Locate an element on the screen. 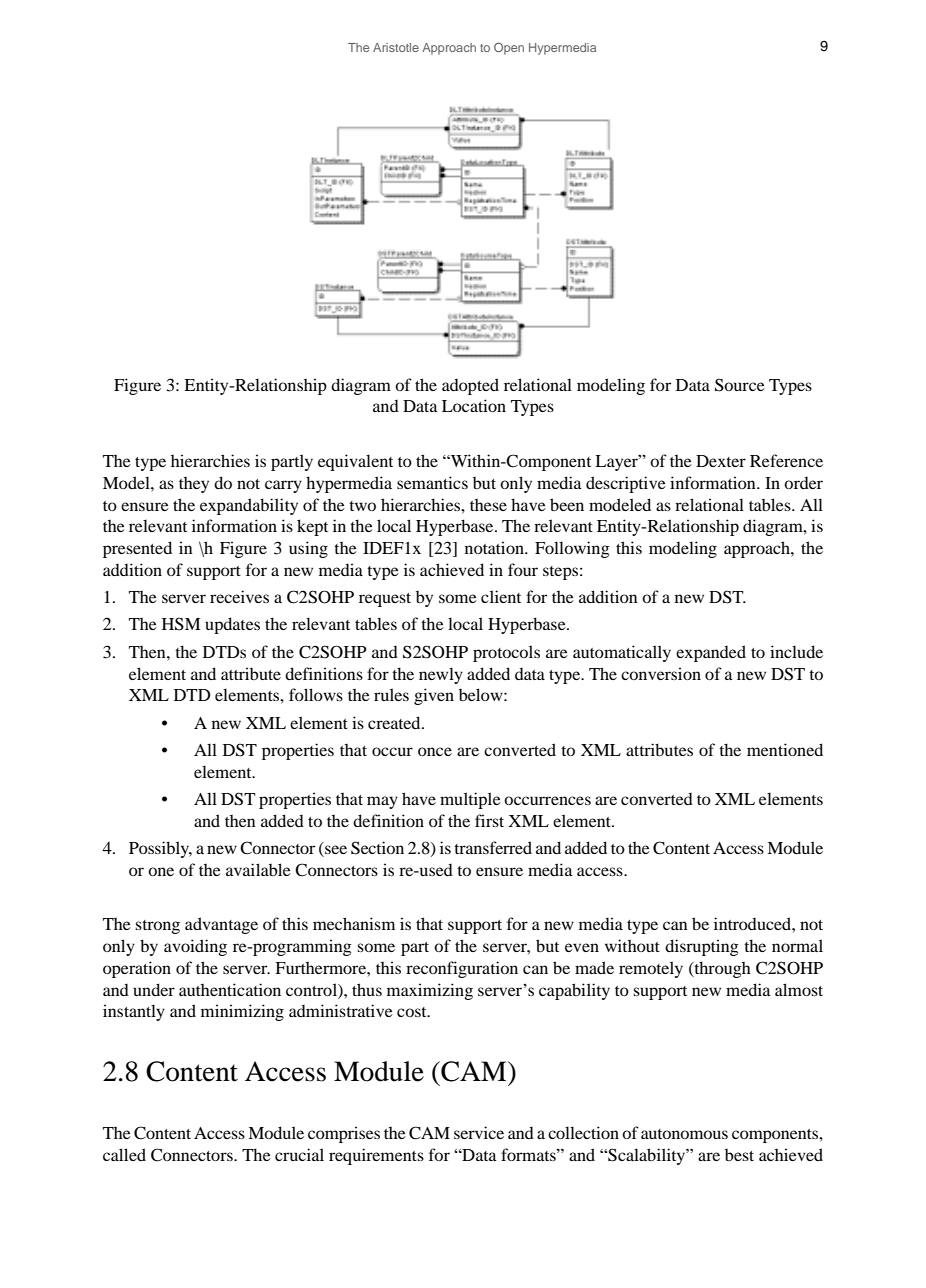  receives is located at coordinates (239, 596).
